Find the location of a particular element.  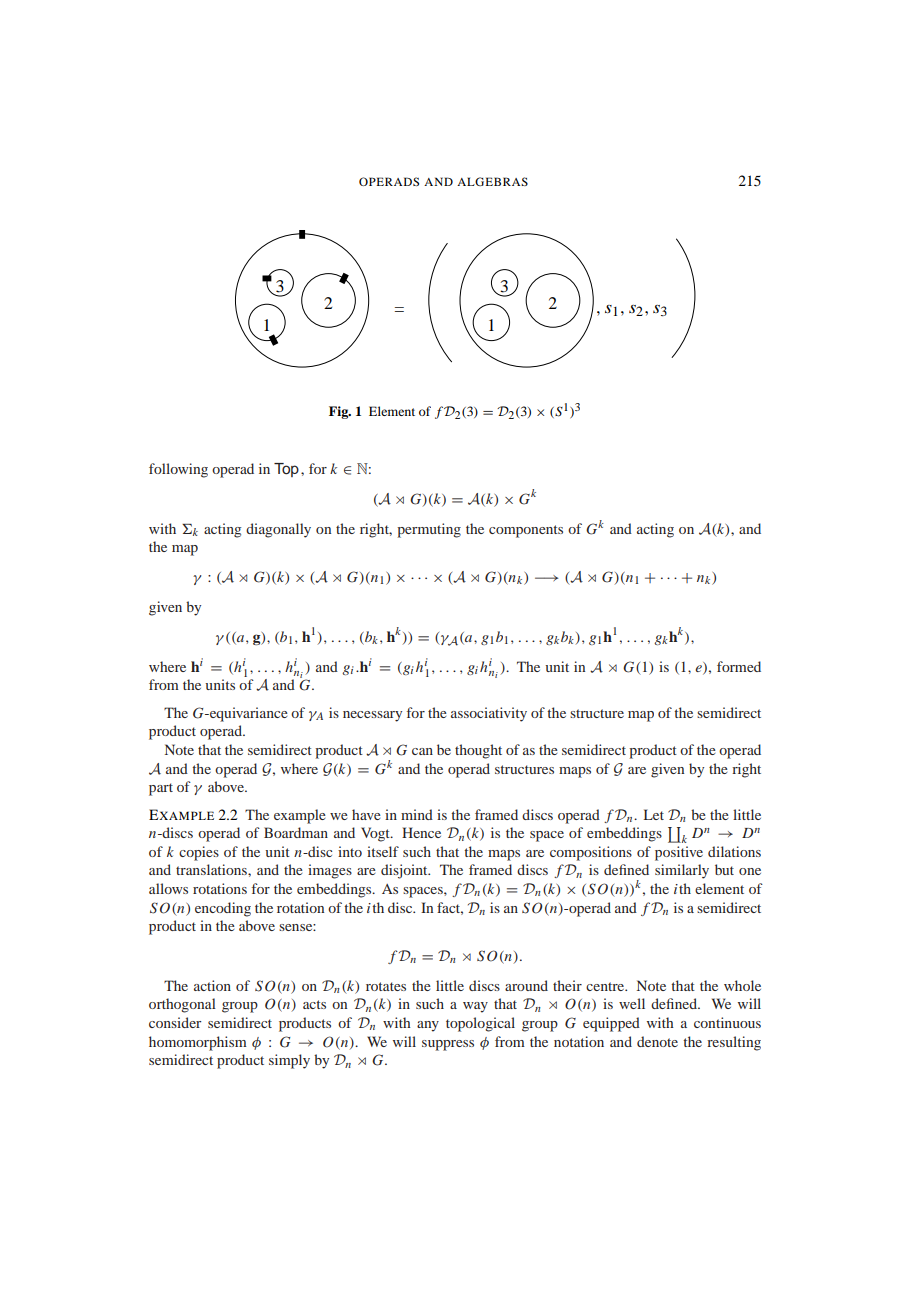

components is located at coordinates (526, 531).
